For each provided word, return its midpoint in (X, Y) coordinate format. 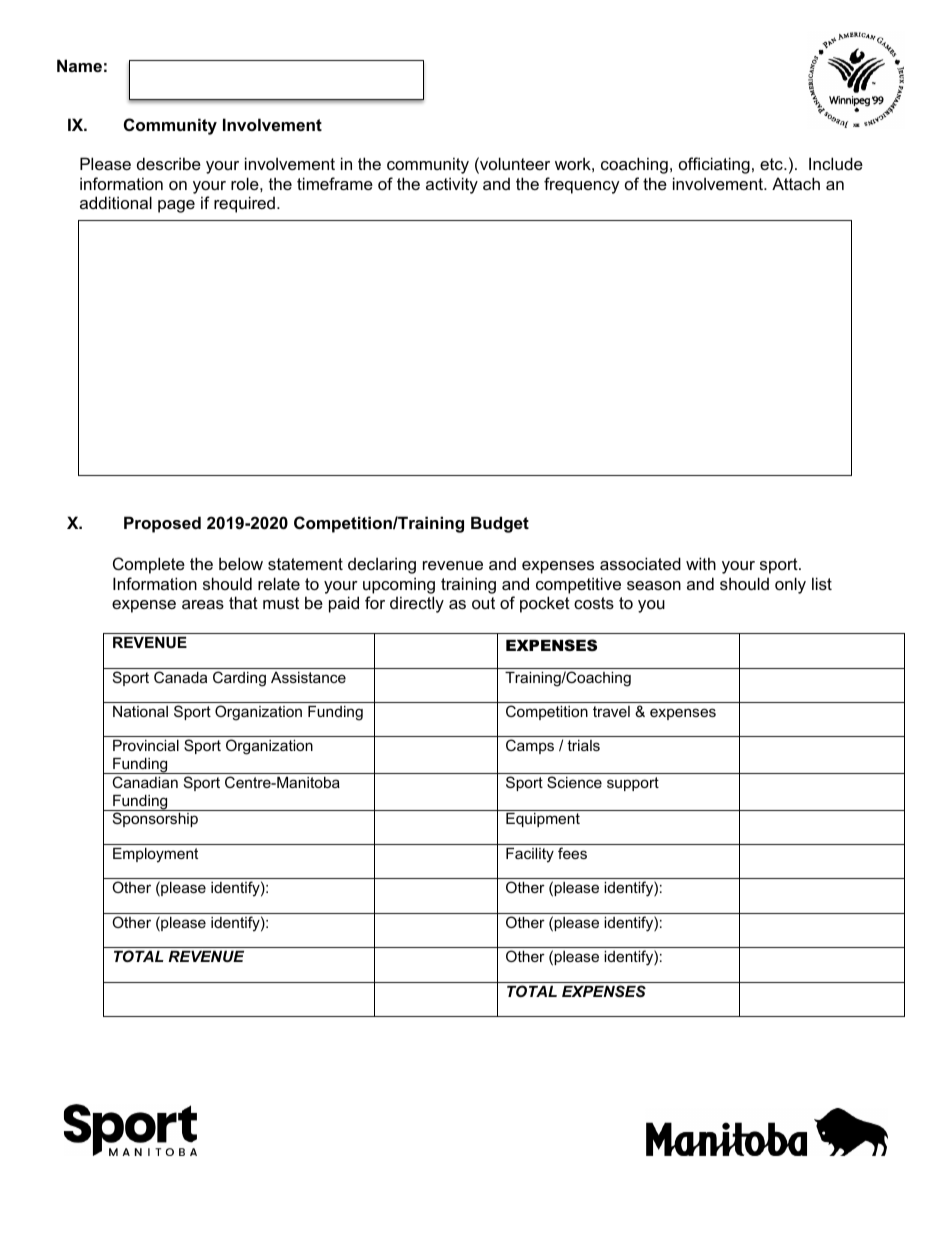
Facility (530, 855)
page (176, 206)
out (483, 603)
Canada (180, 677)
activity (452, 185)
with (701, 563)
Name (79, 65)
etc (772, 164)
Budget (500, 524)
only (790, 585)
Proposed (162, 524)
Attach (796, 183)
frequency (582, 185)
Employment (155, 855)
